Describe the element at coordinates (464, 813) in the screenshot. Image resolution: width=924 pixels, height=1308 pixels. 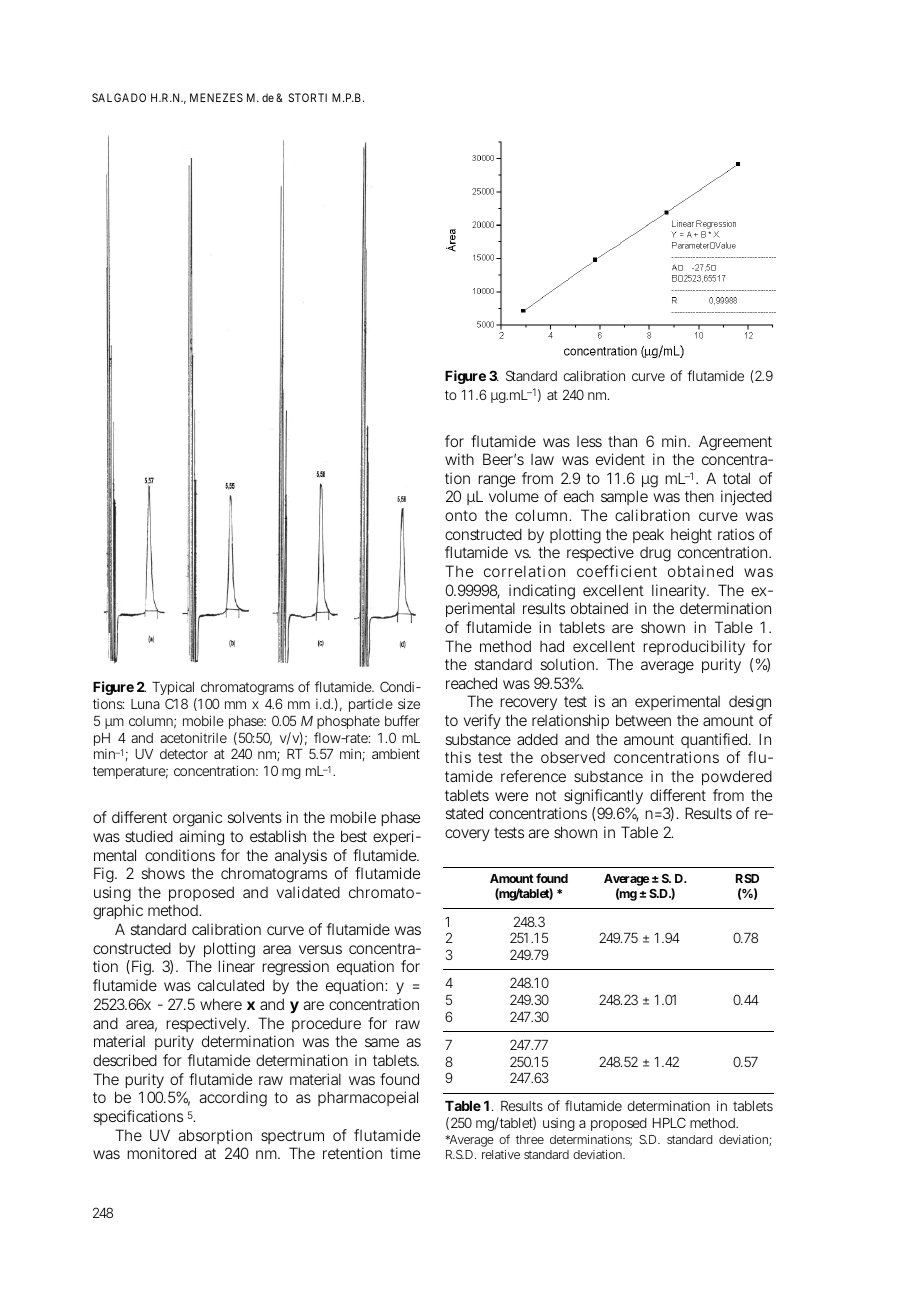
I see `stated` at that location.
